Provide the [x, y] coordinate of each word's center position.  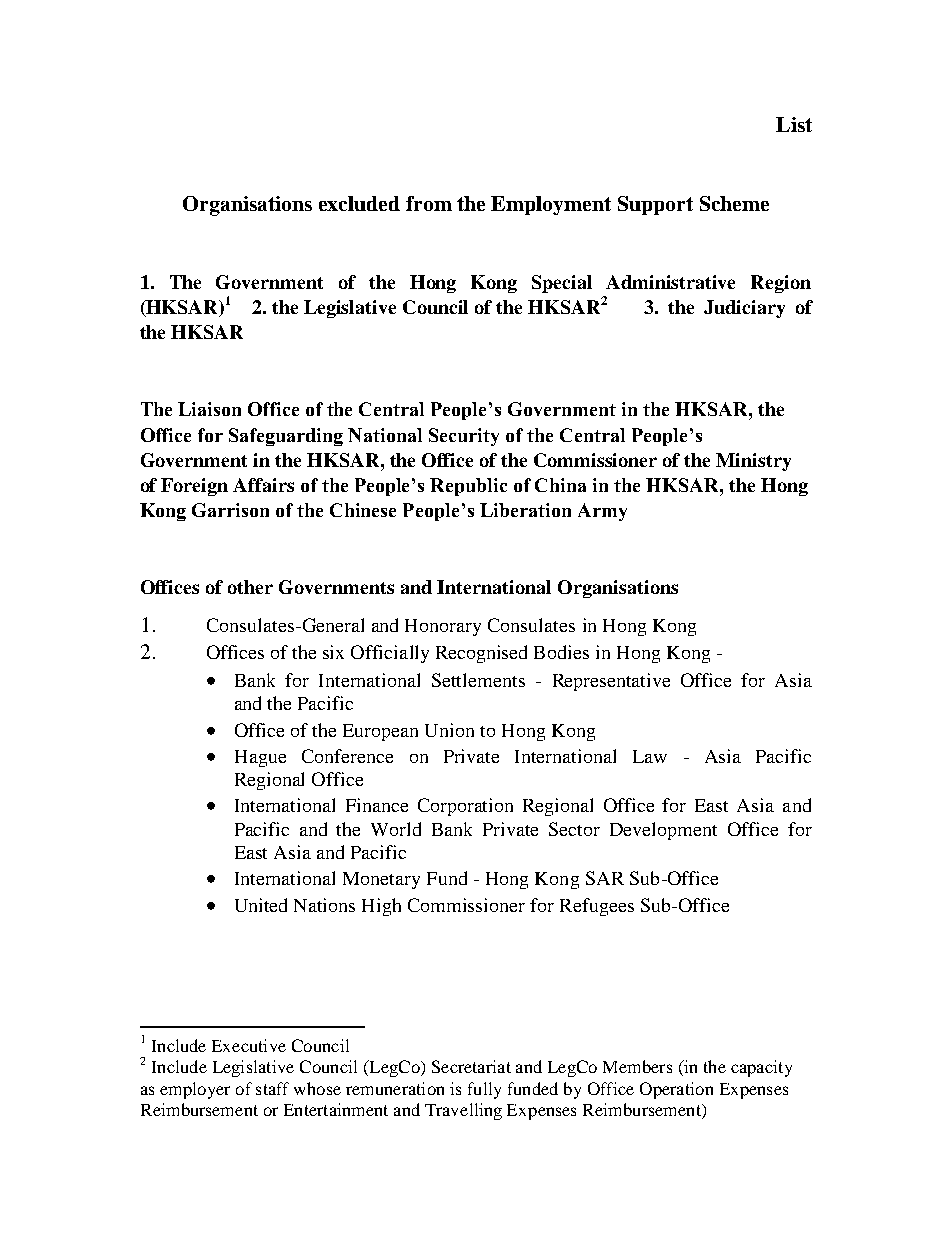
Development [663, 831]
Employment [551, 205]
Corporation [465, 807]
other [250, 587]
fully [484, 1090]
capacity [761, 1068]
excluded [359, 203]
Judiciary [744, 309]
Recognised [481, 654]
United [261, 905]
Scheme [734, 203]
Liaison [209, 409]
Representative [611, 682]
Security [464, 437]
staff [272, 1088]
